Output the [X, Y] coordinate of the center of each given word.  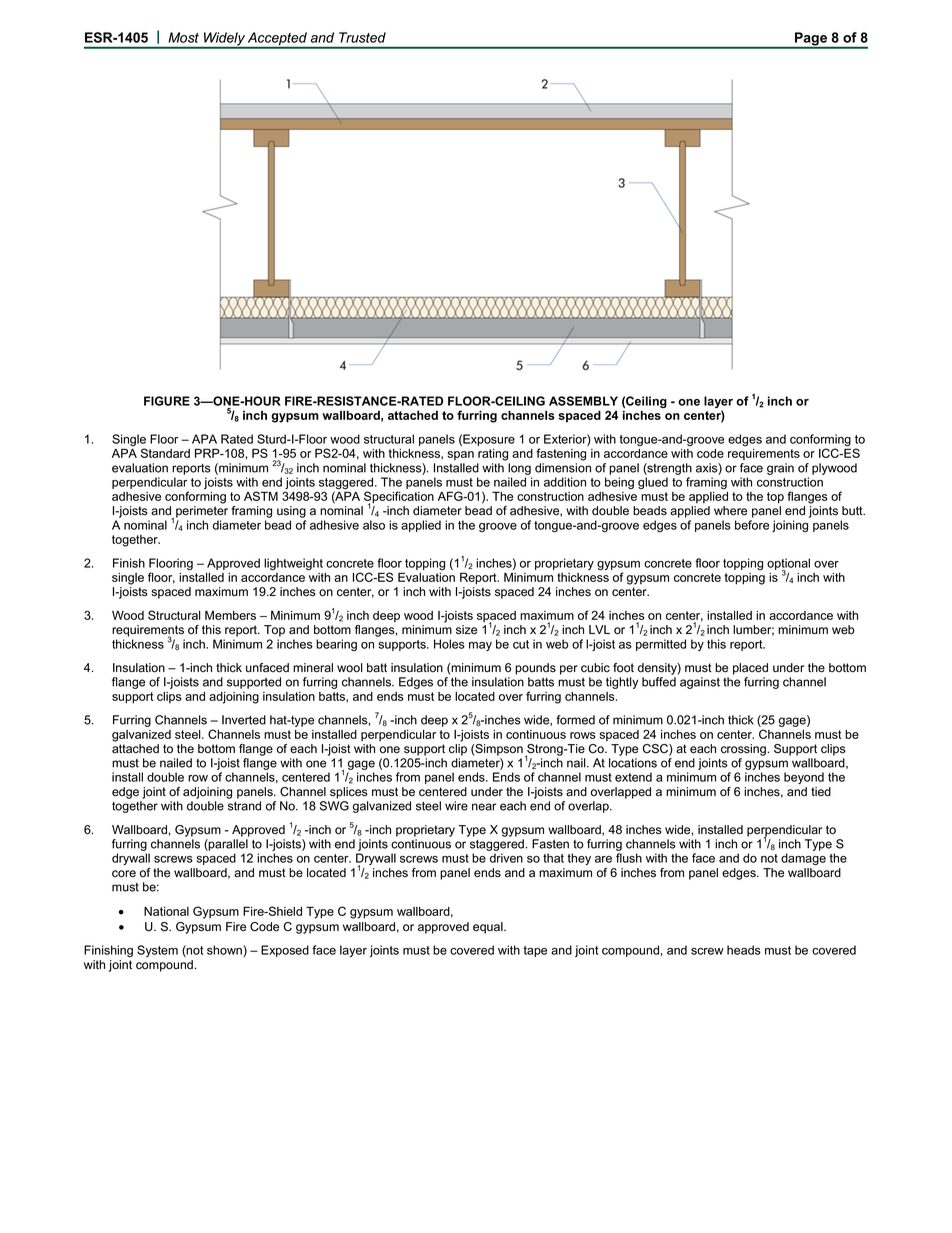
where [730, 511]
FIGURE [167, 401]
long [519, 469]
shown [225, 951]
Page [811, 40]
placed [750, 669]
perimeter [202, 512]
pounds [535, 669]
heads [744, 950]
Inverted [244, 720]
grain [780, 469]
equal [489, 928]
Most [183, 37]
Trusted [362, 37]
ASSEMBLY [583, 401]
